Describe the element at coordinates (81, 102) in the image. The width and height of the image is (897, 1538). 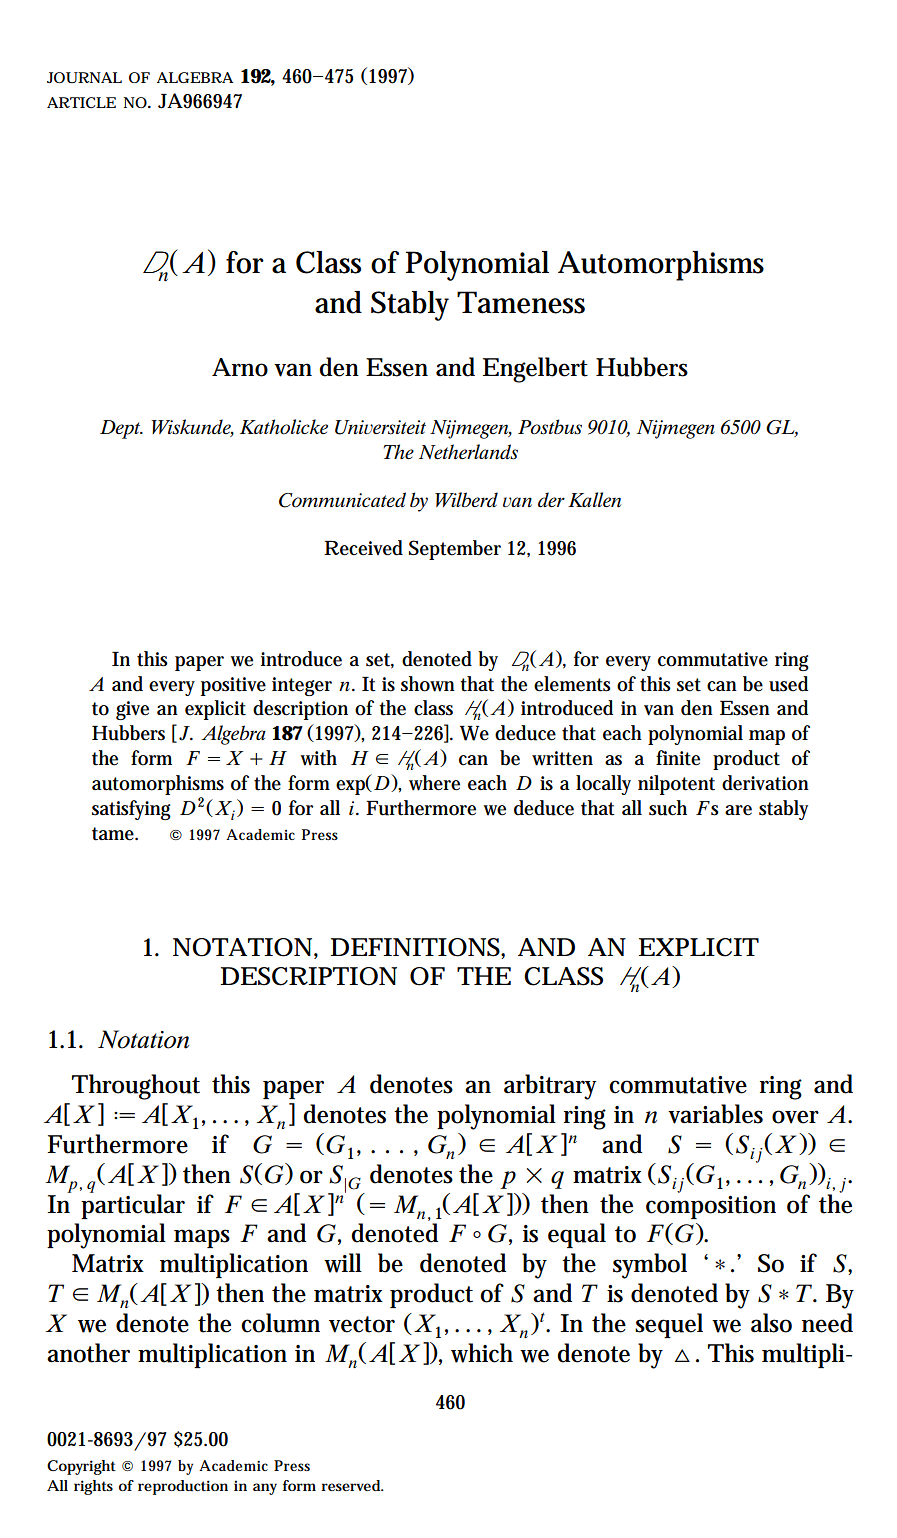
I see `ARTICLE` at that location.
